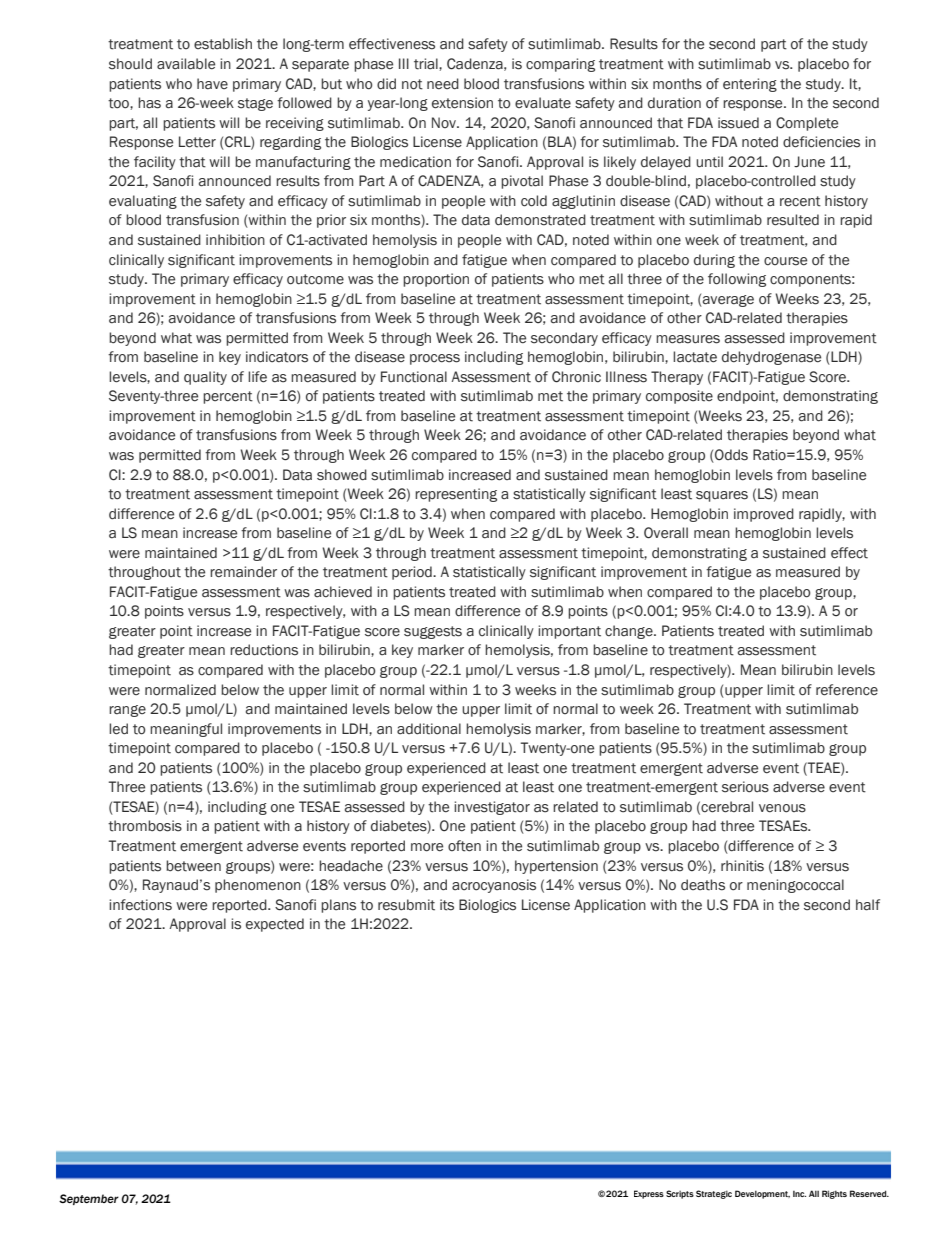 The width and height of the document is (952, 1233). I want to click on available, so click(186, 64).
